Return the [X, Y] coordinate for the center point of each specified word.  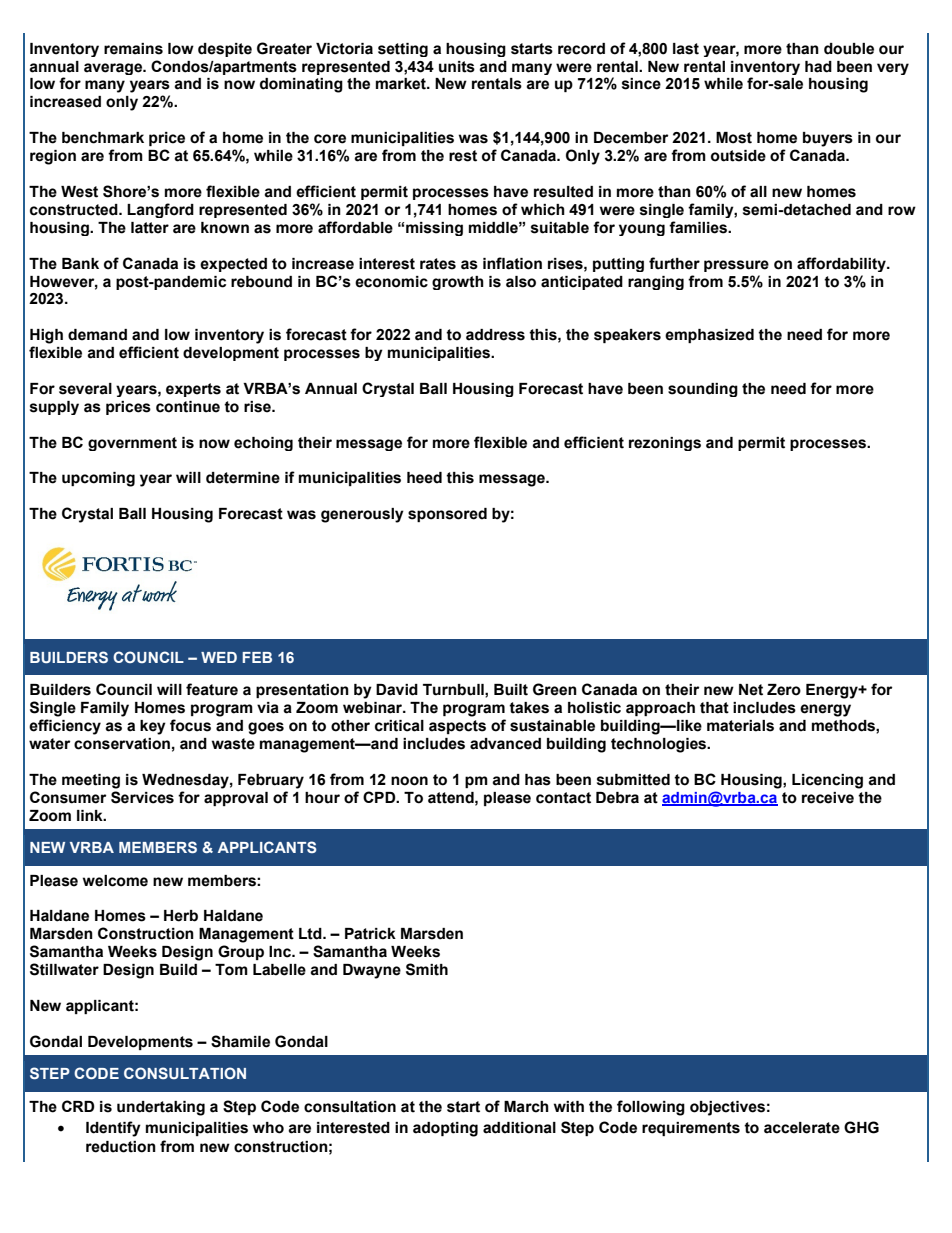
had [818, 67]
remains [133, 49]
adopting [445, 1129]
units [457, 67]
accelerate [802, 1128]
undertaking [161, 1108]
